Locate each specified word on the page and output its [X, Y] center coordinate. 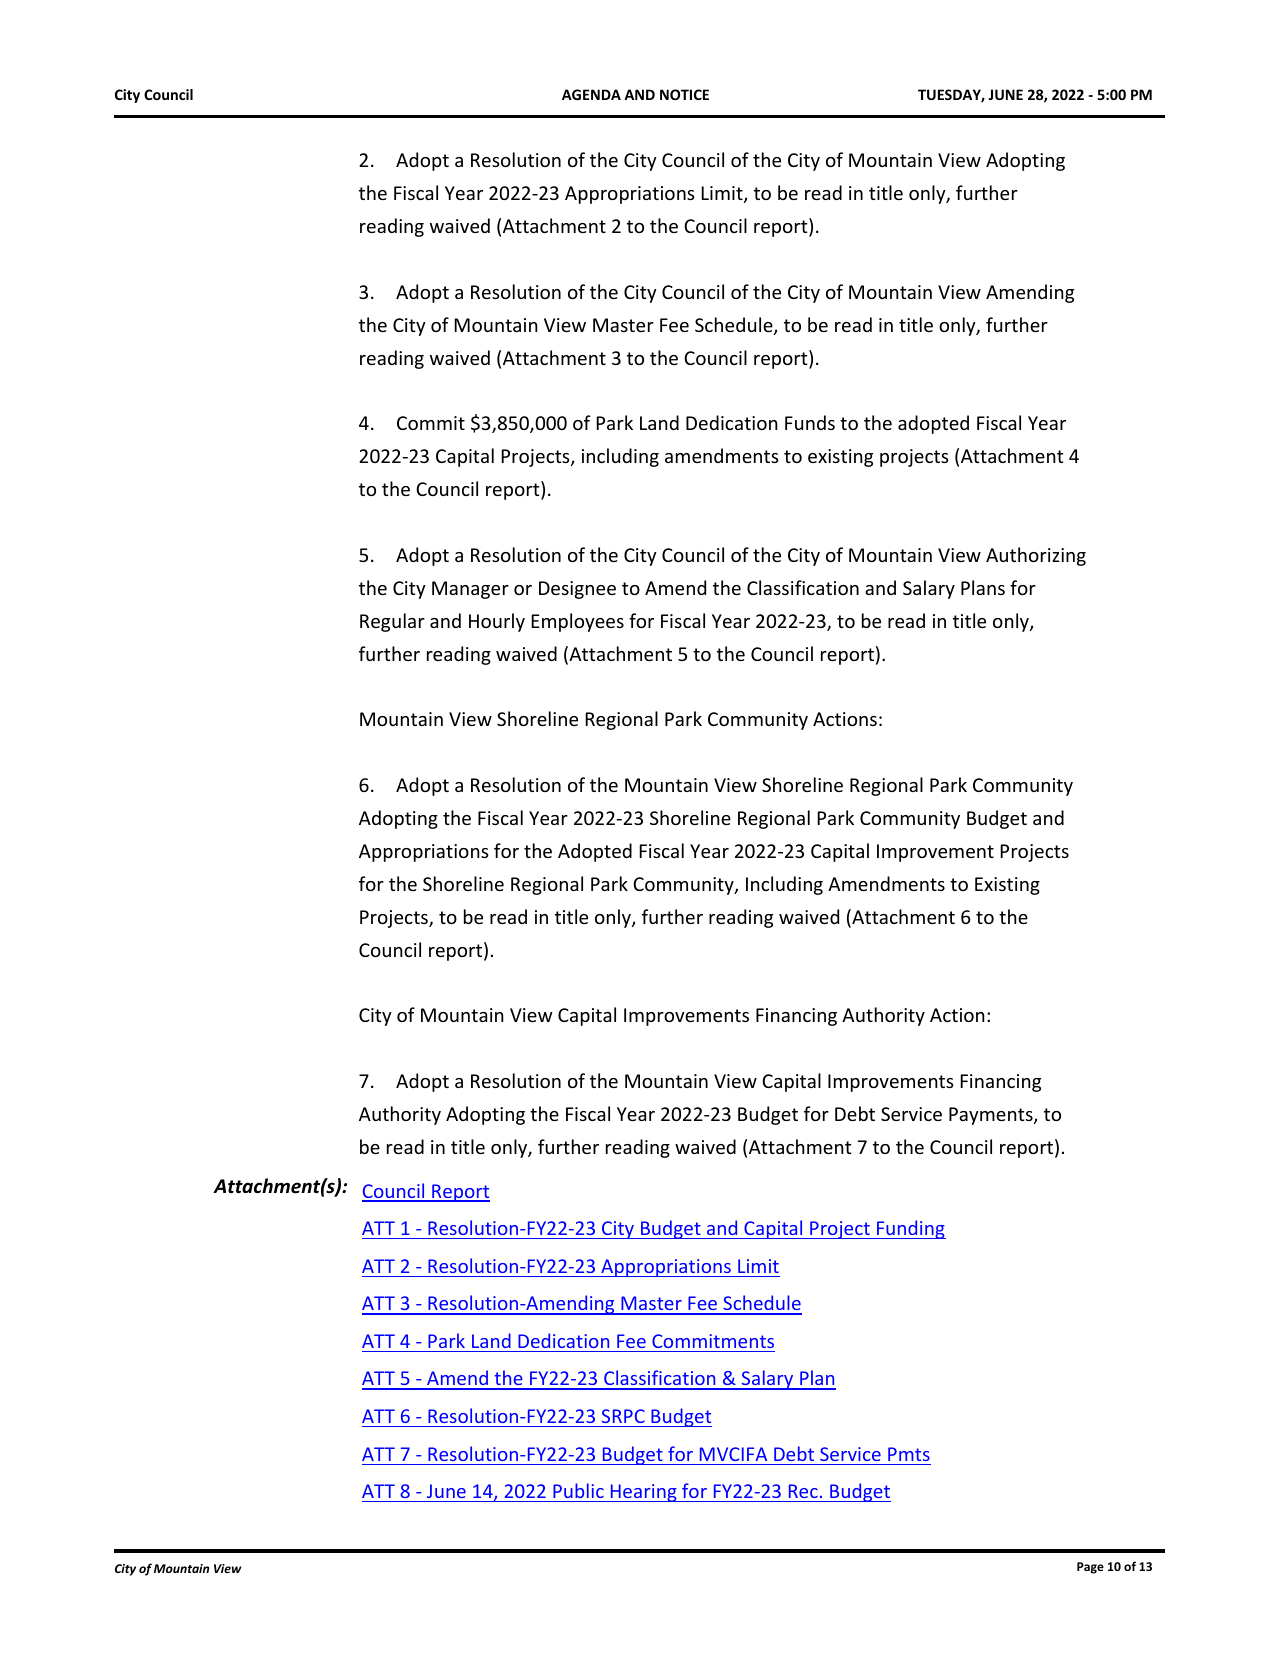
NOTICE [684, 94]
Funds [810, 422]
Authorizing [1036, 556]
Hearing [643, 1493]
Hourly [497, 622]
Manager [470, 590]
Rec [803, 1491]
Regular [392, 622]
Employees [577, 622]
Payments [992, 1116]
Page [1090, 1568]
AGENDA [591, 94]
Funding [910, 1229]
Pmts [909, 1454]
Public [578, 1490]
